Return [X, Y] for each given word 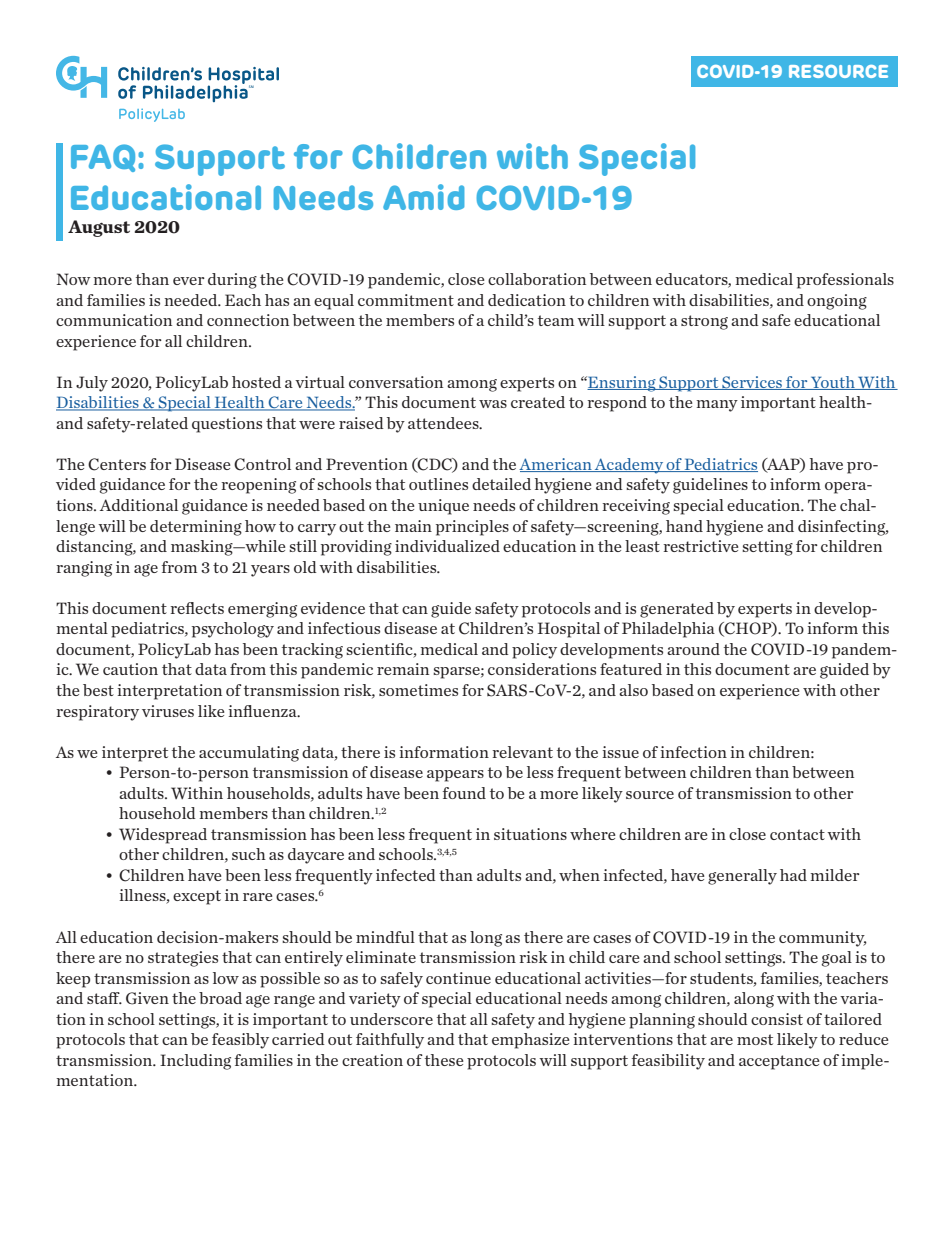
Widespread [163, 836]
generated [677, 610]
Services [752, 383]
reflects [197, 608]
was [493, 404]
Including [195, 1062]
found [464, 793]
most [755, 1039]
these [444, 1060]
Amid [423, 197]
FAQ [103, 158]
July [92, 384]
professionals [845, 281]
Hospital [569, 630]
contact [797, 834]
